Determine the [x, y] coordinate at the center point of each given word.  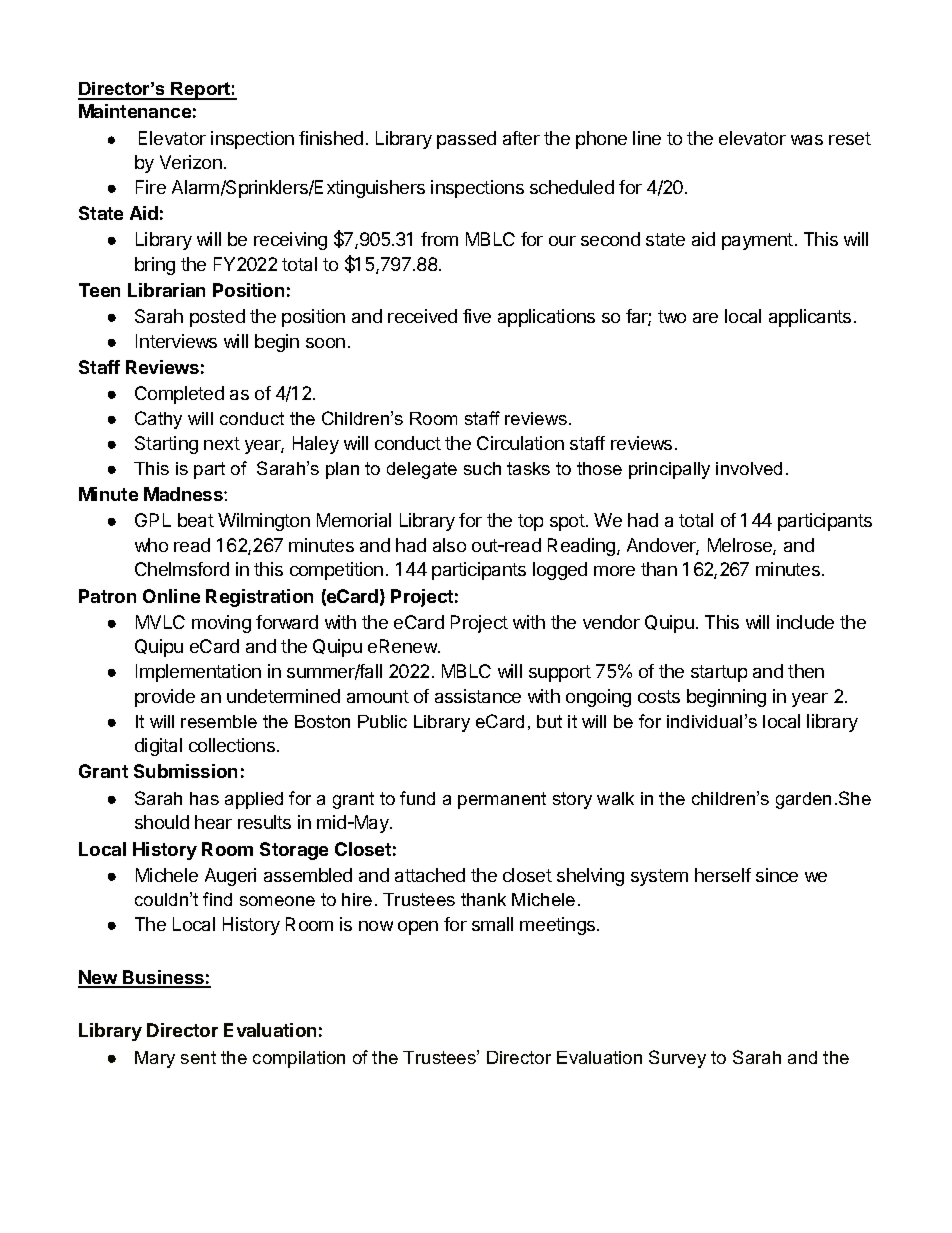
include [805, 622]
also [449, 545]
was [807, 140]
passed [466, 140]
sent [198, 1057]
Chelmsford [182, 569]
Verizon [191, 162]
